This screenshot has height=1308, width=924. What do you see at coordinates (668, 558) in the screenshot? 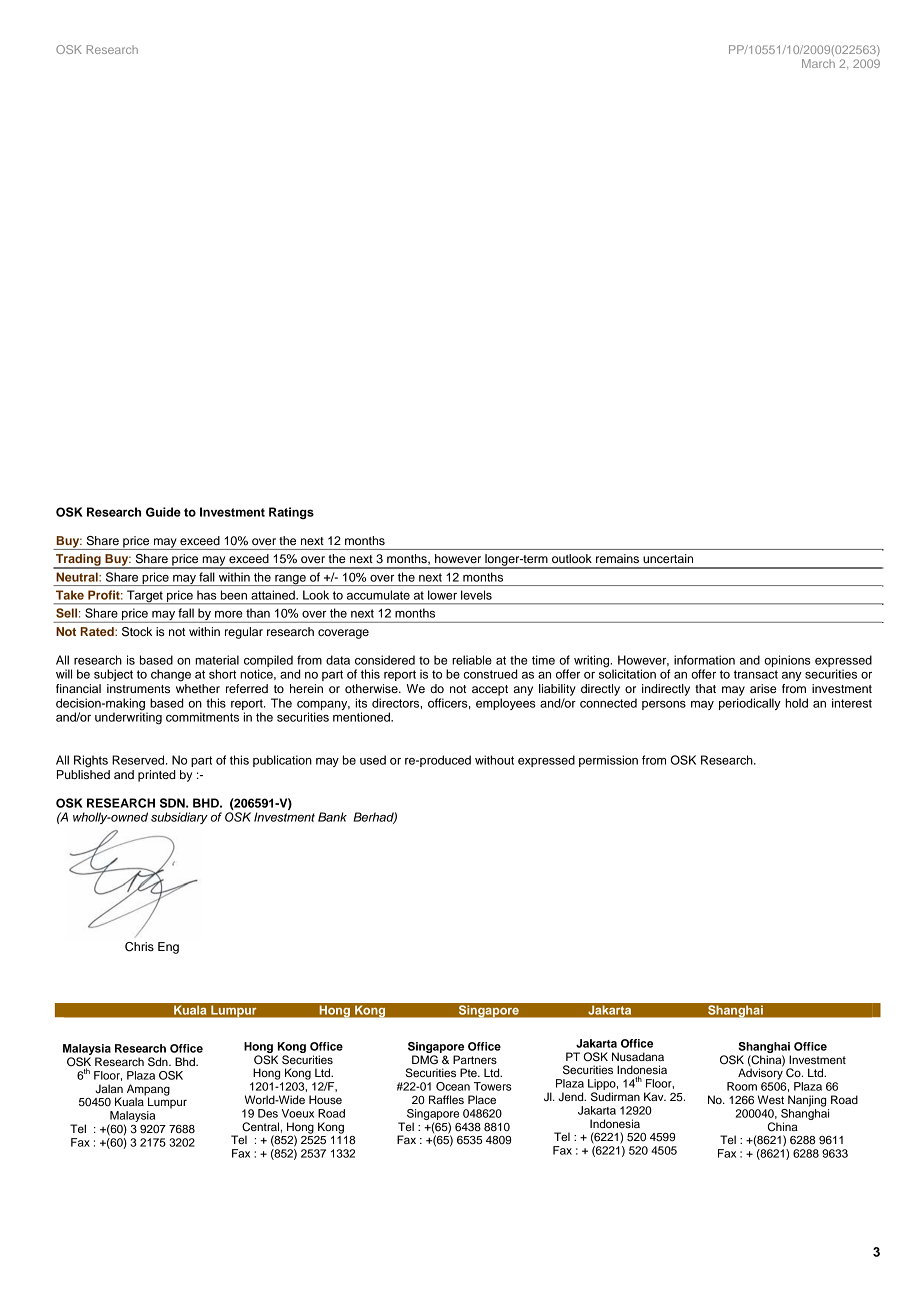
I see `uncertain` at bounding box center [668, 558].
